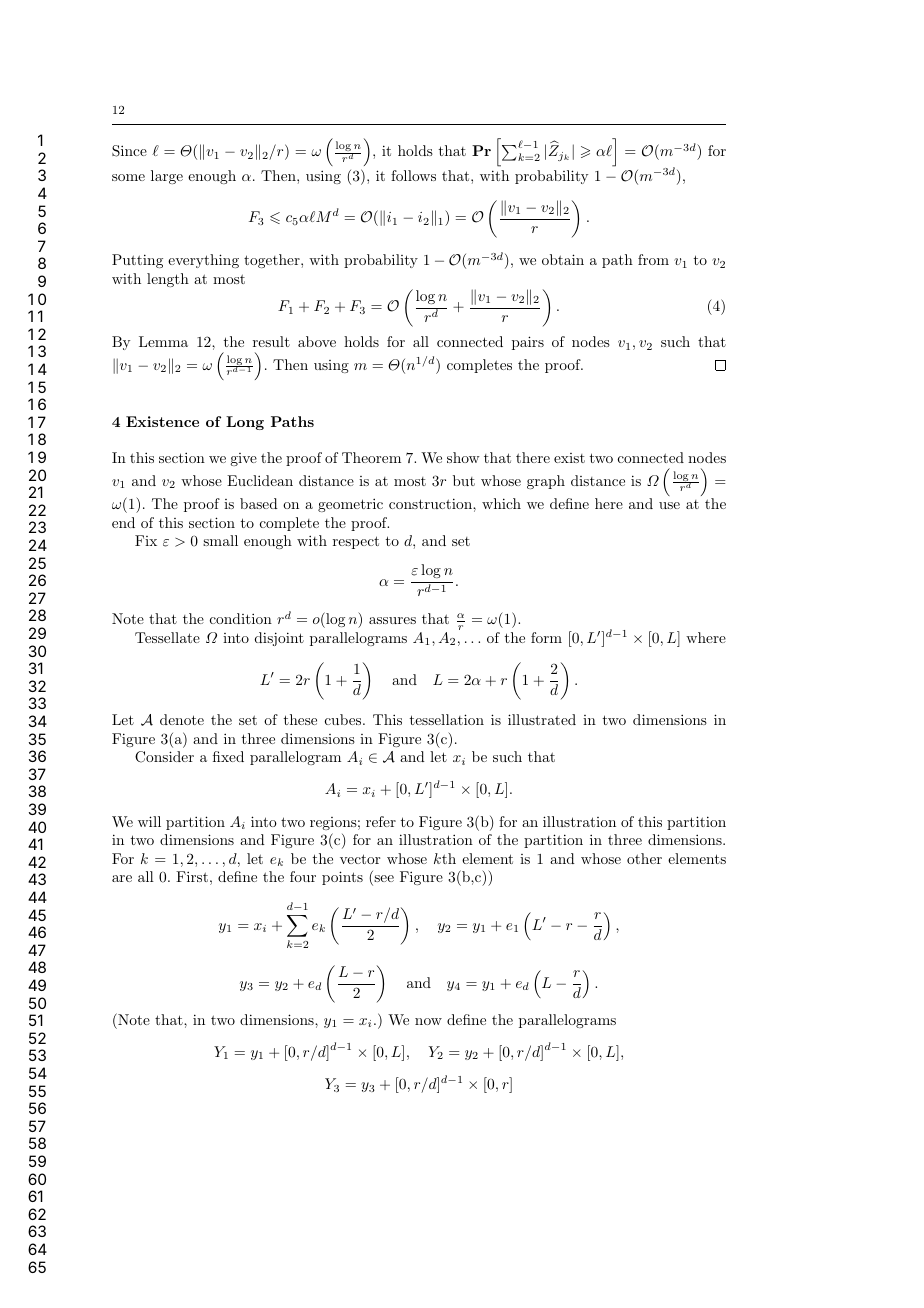 The width and height of the image is (924, 1308). What do you see at coordinates (371, 457) in the image?
I see `Theorem` at bounding box center [371, 457].
